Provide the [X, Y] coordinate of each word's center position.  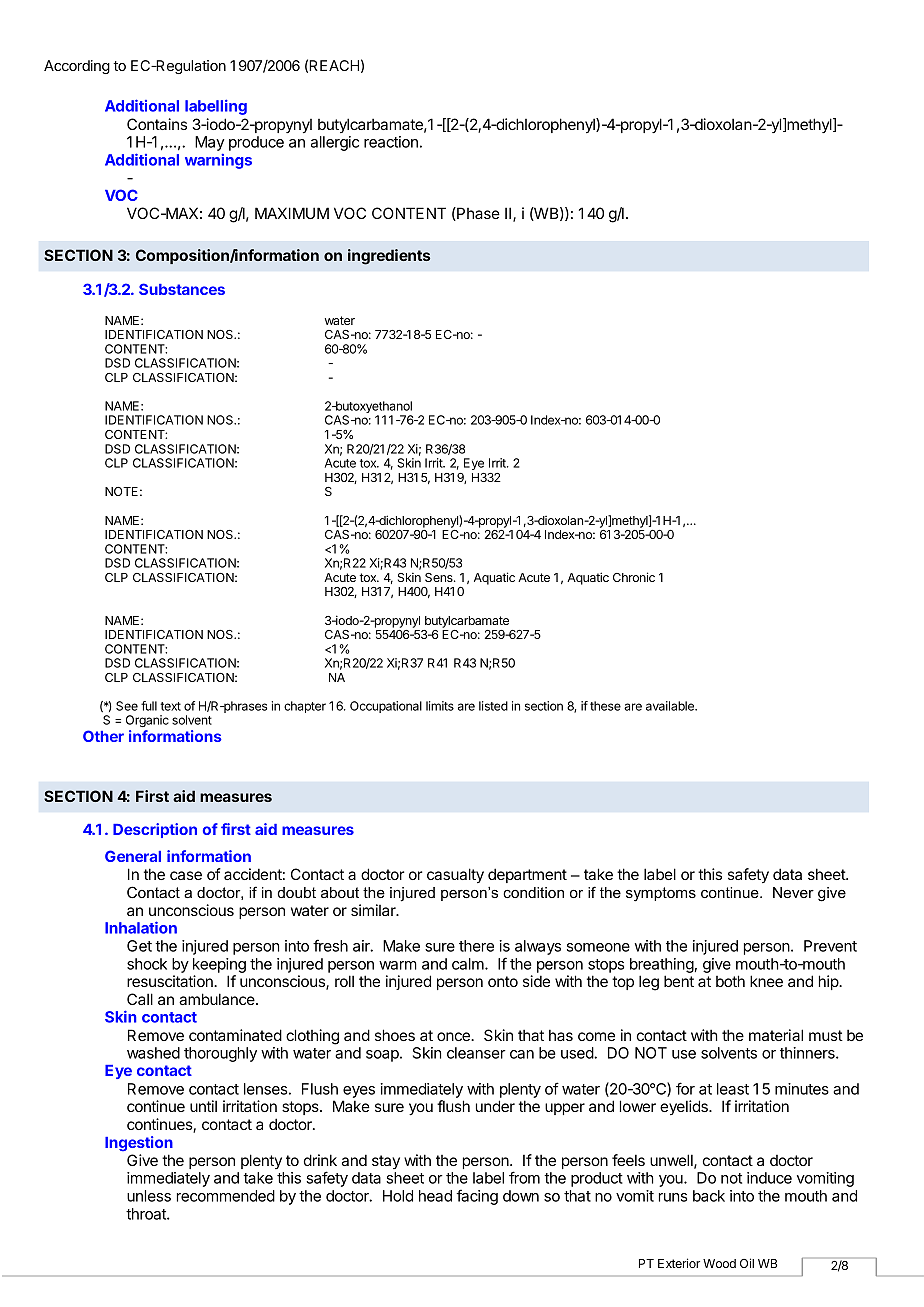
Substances [182, 289]
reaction [391, 142]
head [435, 1196]
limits [440, 706]
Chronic [634, 577]
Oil [747, 1263]
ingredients [389, 257]
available [671, 706]
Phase [477, 214]
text [170, 706]
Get [139, 946]
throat [147, 1214]
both [730, 981]
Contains [157, 124]
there [476, 946]
